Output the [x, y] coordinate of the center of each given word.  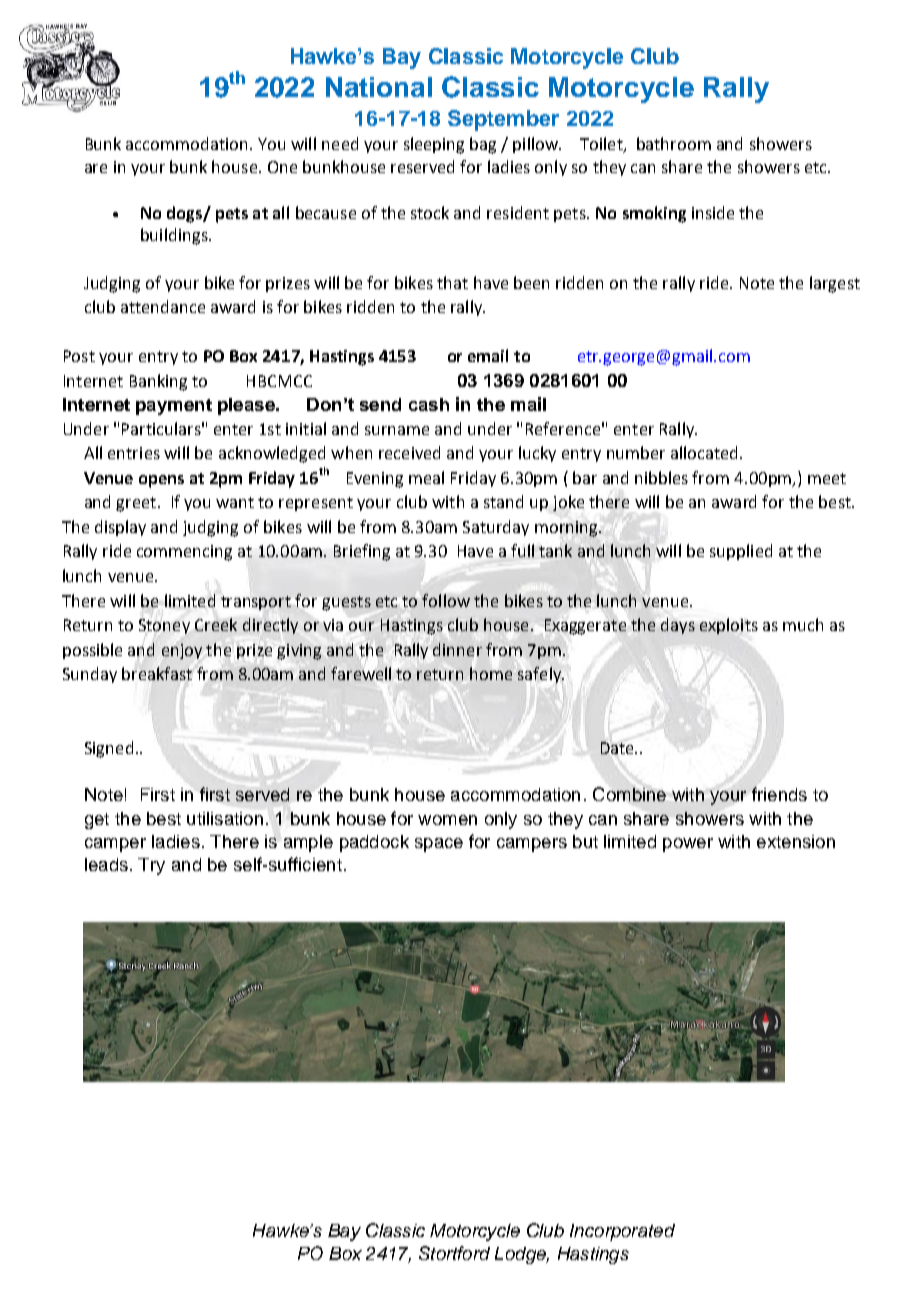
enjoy [182, 651]
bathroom [674, 143]
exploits [729, 626]
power [688, 845]
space [439, 845]
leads [106, 864]
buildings [175, 236]
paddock [374, 843]
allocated [704, 452]
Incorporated [622, 1232]
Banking [158, 382]
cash [429, 404]
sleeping [434, 145]
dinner [457, 649]
